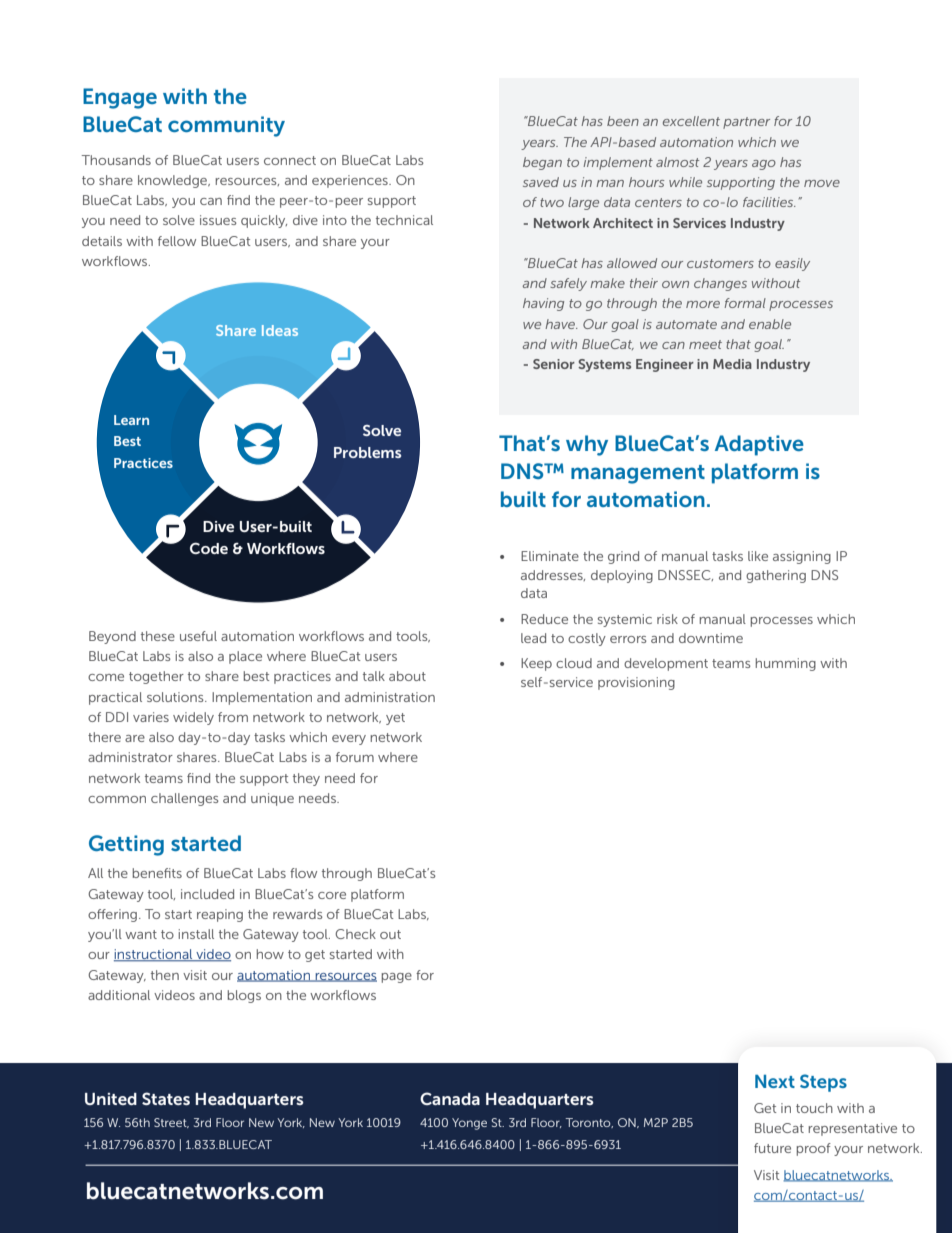  What do you see at coordinates (542, 163) in the document?
I see `began` at bounding box center [542, 163].
